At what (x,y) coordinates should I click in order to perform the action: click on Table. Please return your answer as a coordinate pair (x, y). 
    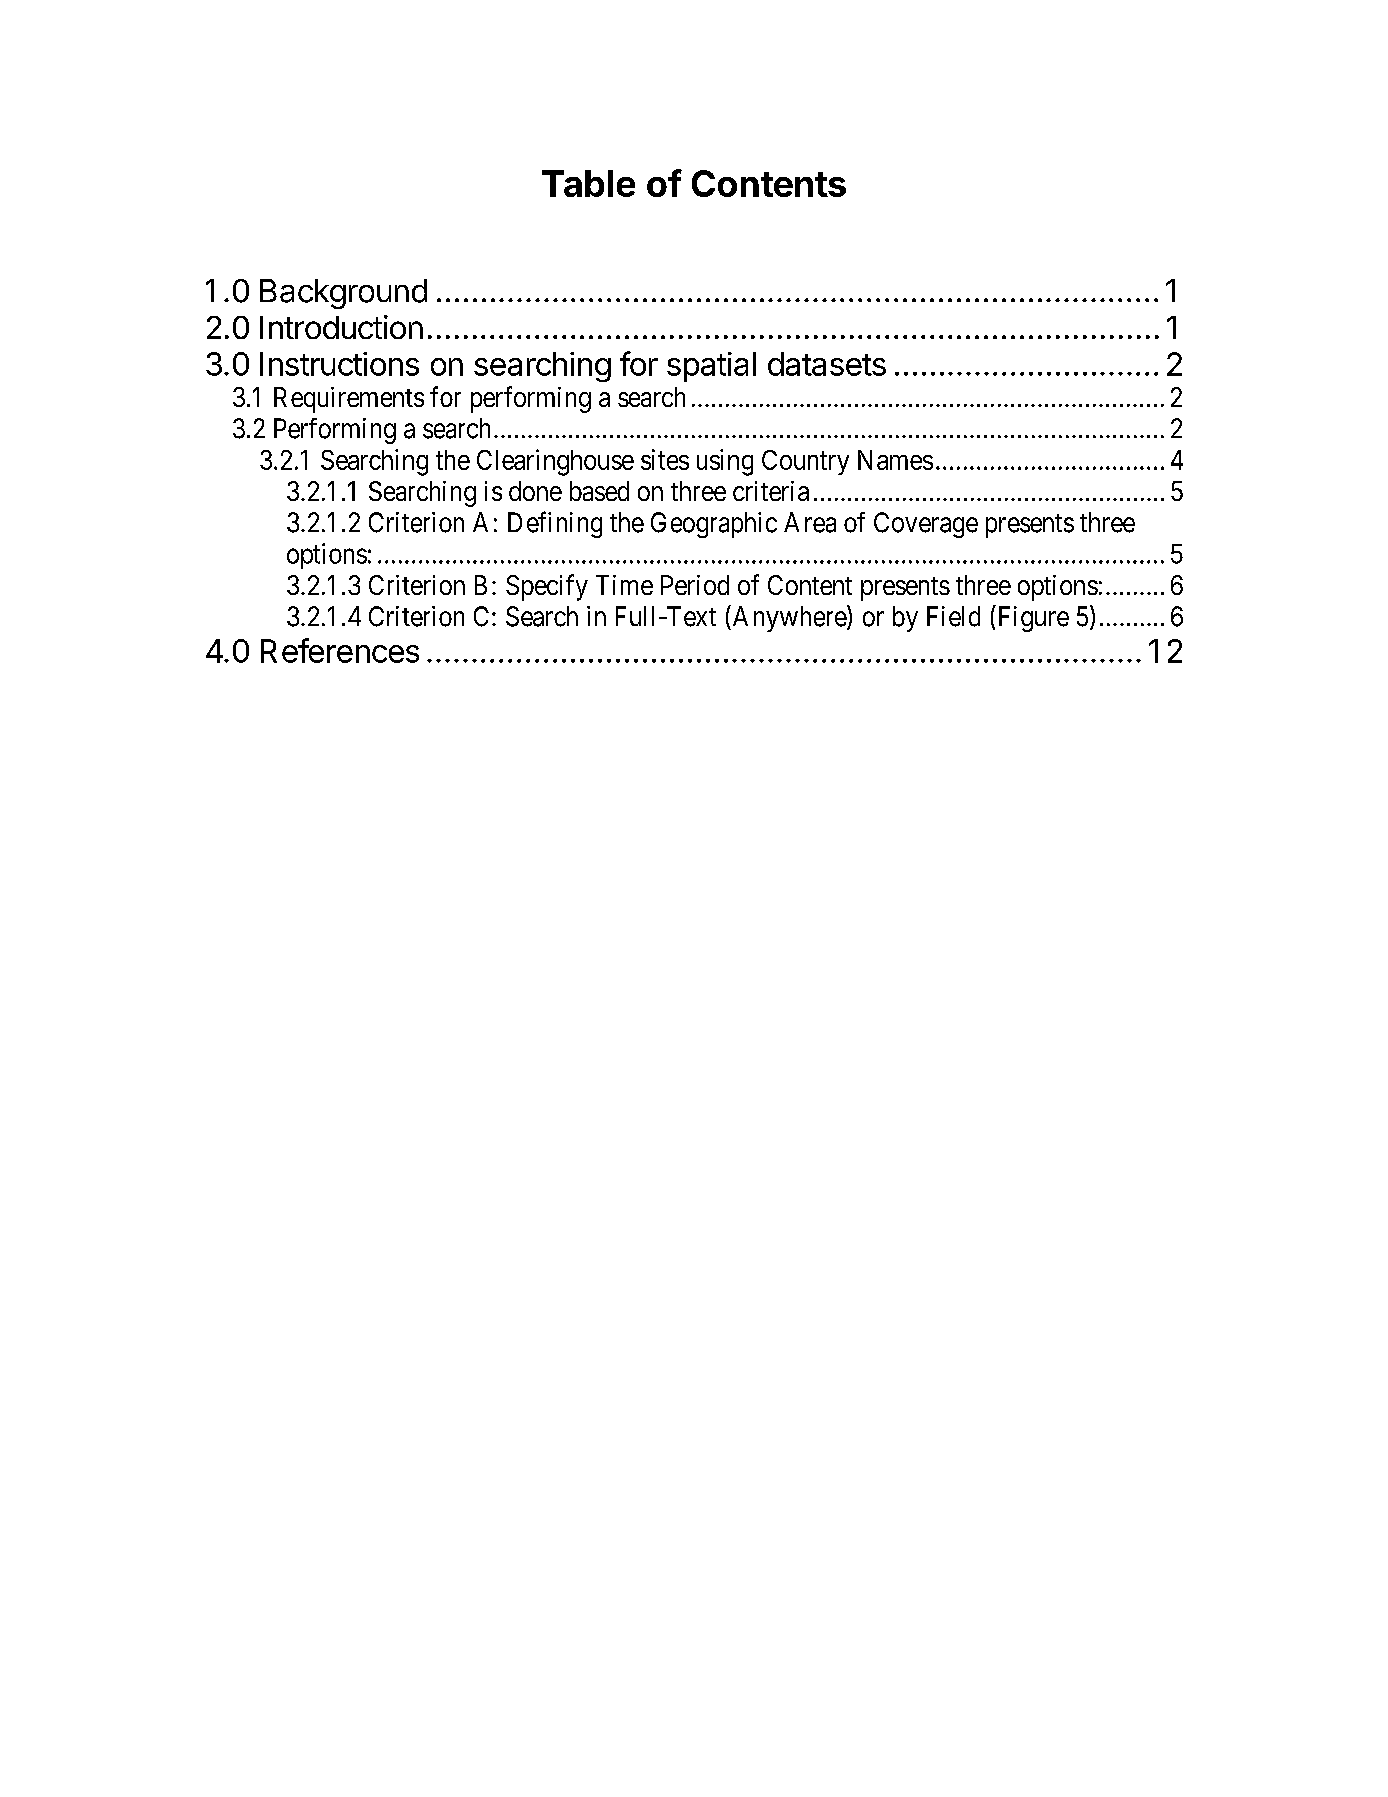
    Looking at the image, I should click on (588, 183).
